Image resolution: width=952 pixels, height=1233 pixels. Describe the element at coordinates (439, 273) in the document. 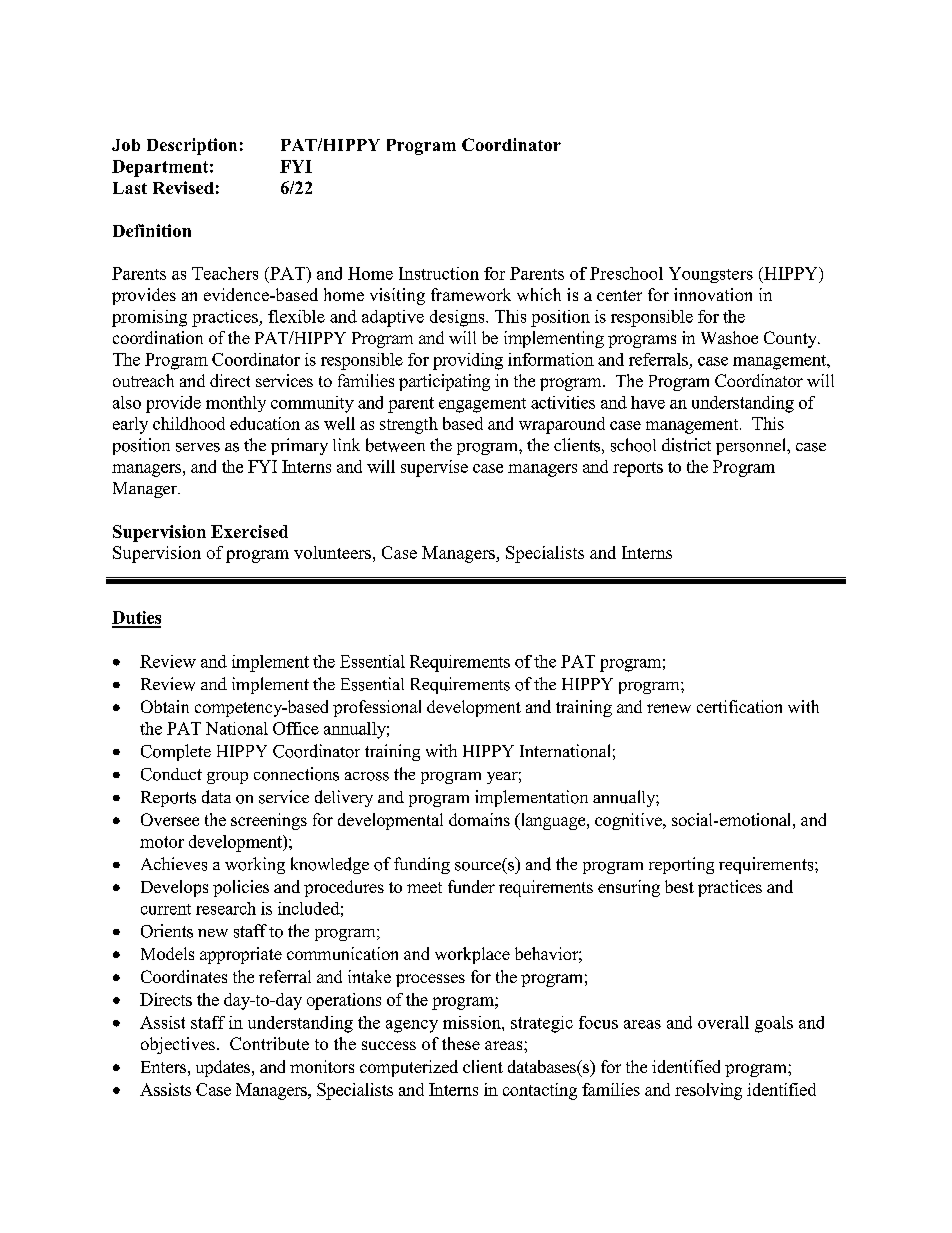

I see `Instruction` at that location.
